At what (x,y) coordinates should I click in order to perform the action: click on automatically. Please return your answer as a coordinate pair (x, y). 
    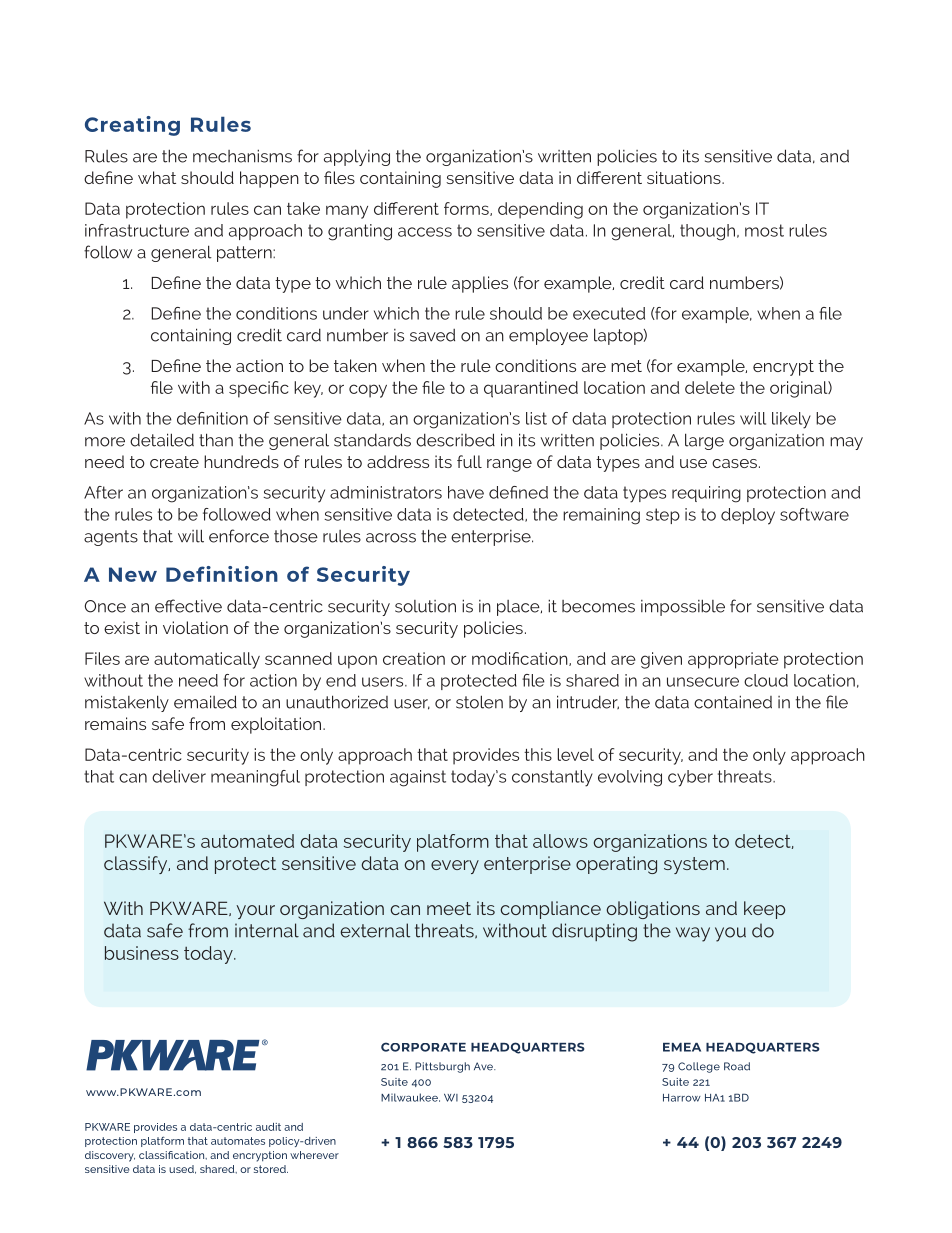
    Looking at the image, I should click on (207, 660).
